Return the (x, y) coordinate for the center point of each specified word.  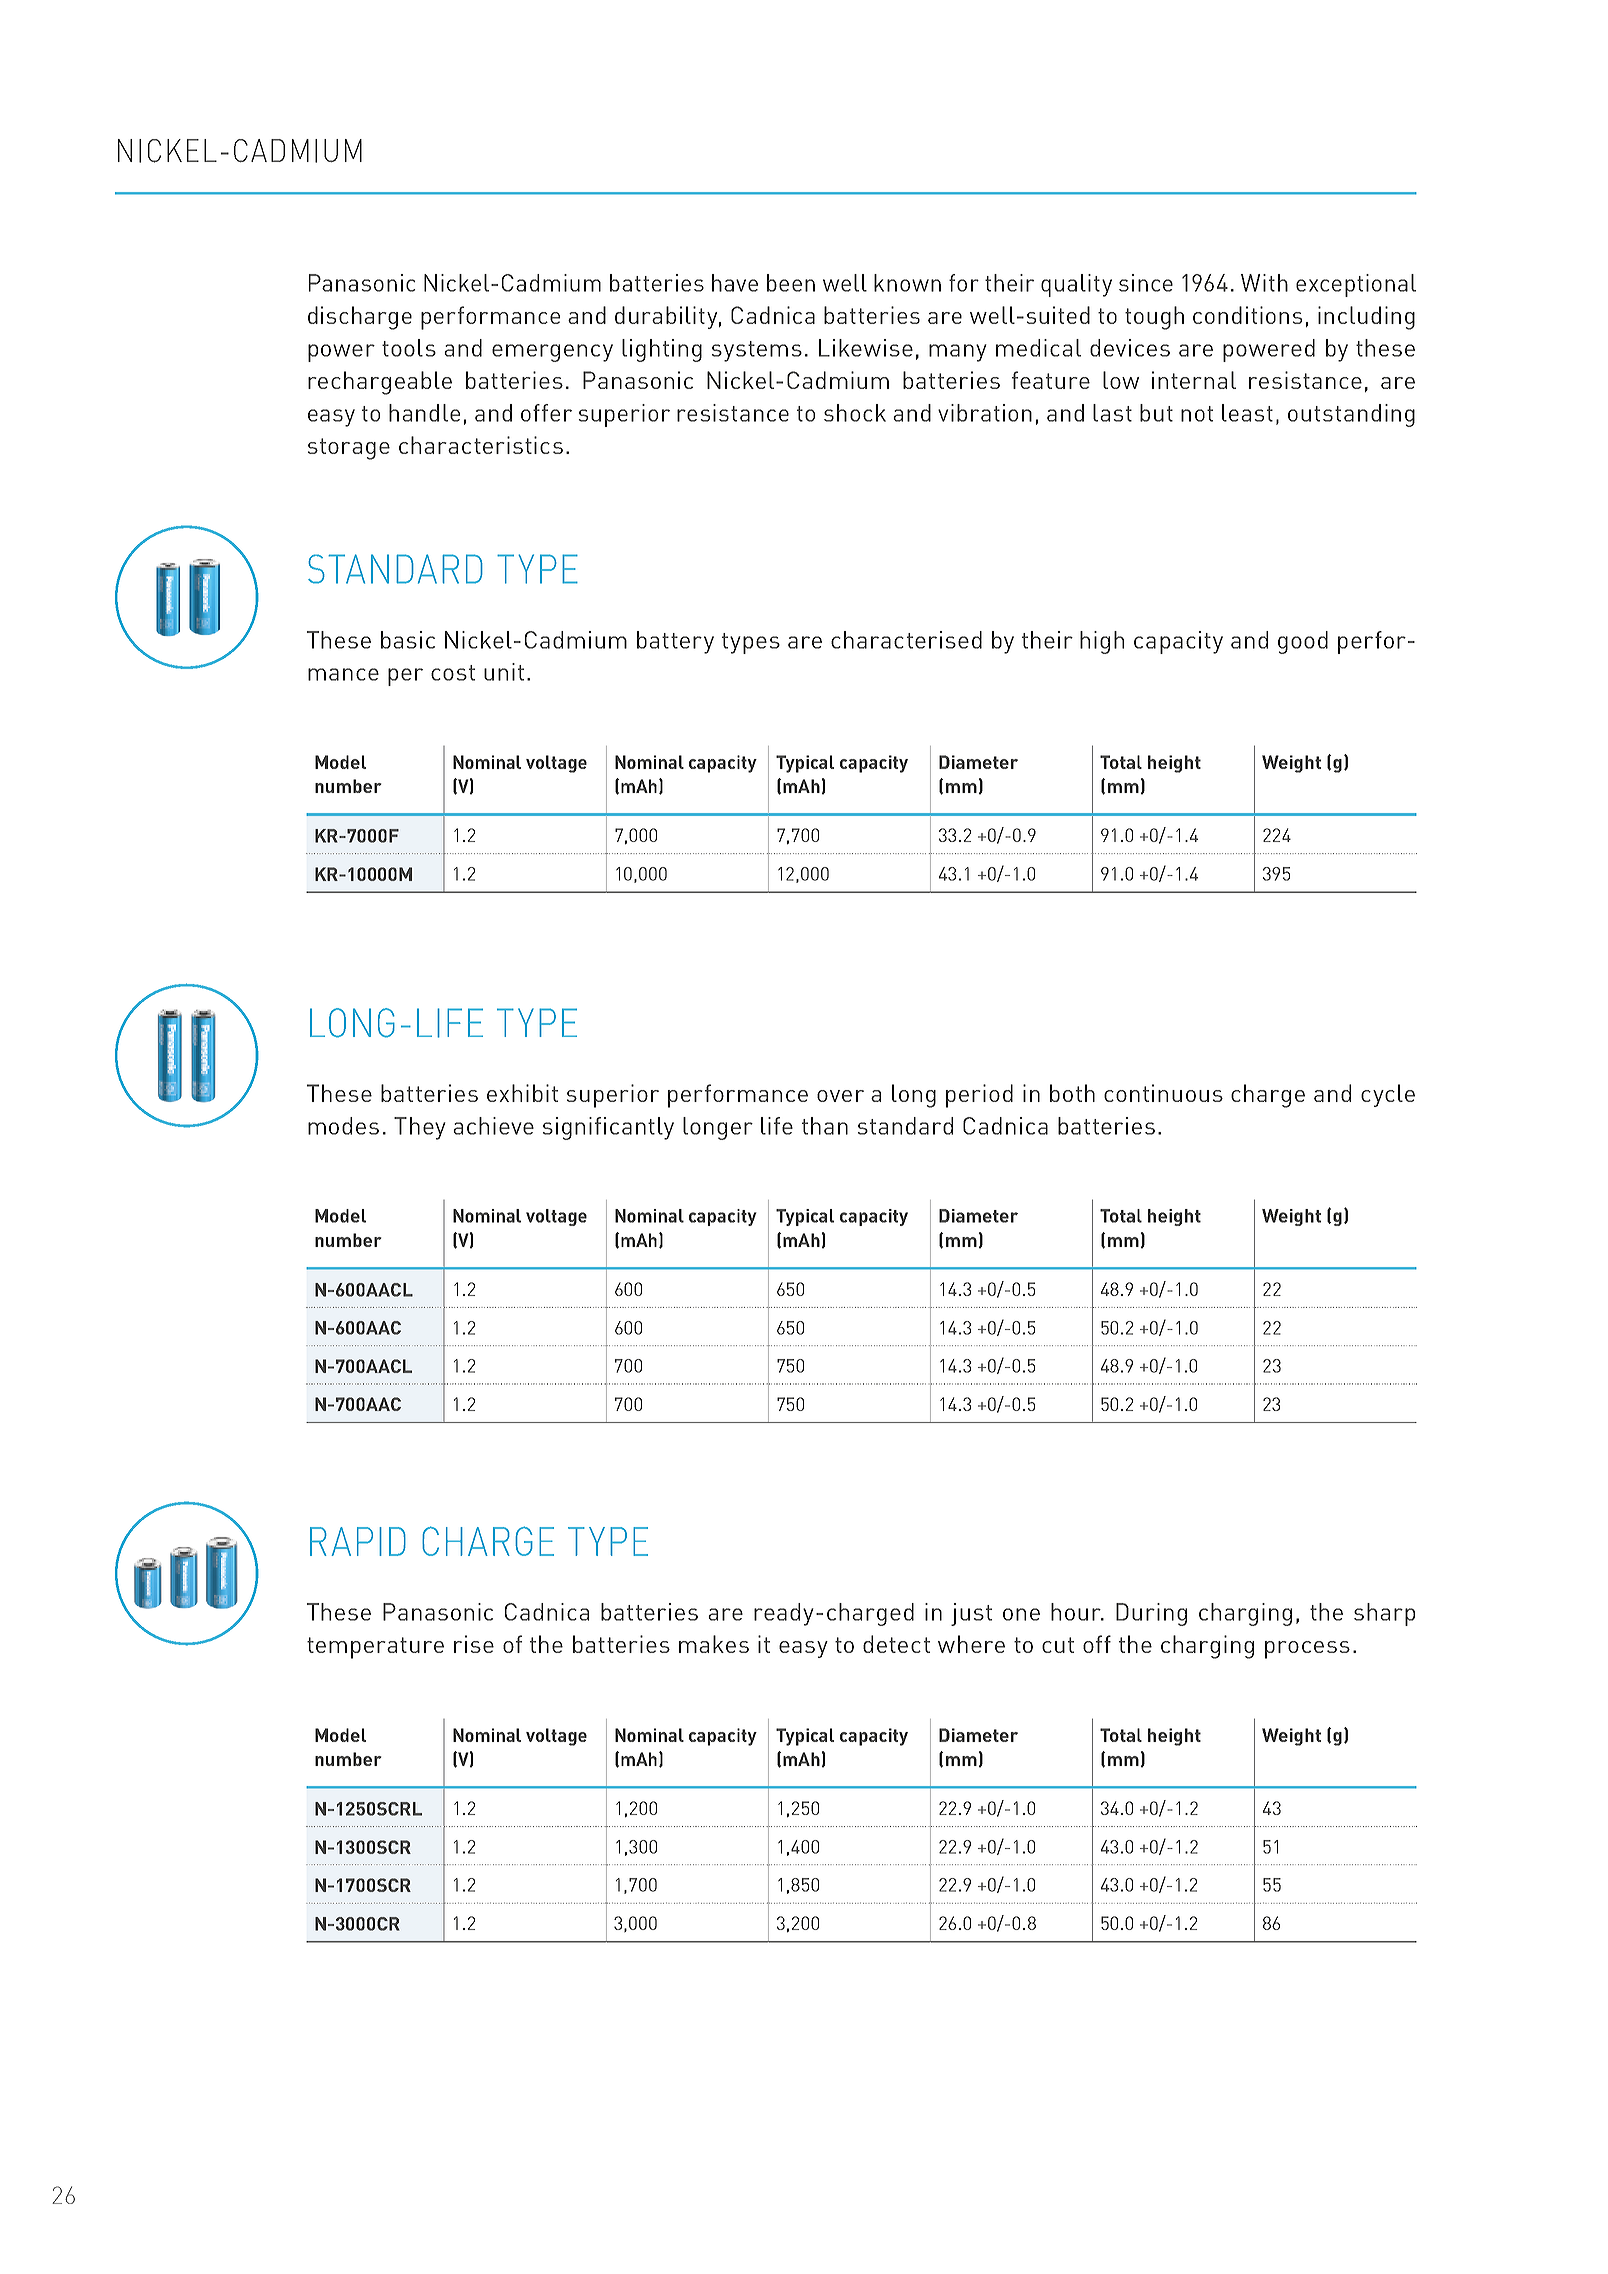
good (1303, 642)
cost (453, 673)
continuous (1163, 1093)
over (840, 1096)
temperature (375, 1648)
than (825, 1126)
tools (409, 348)
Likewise (866, 348)
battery (675, 642)
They (420, 1128)
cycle (1388, 1095)
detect (896, 1644)
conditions (1247, 315)
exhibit (522, 1093)
